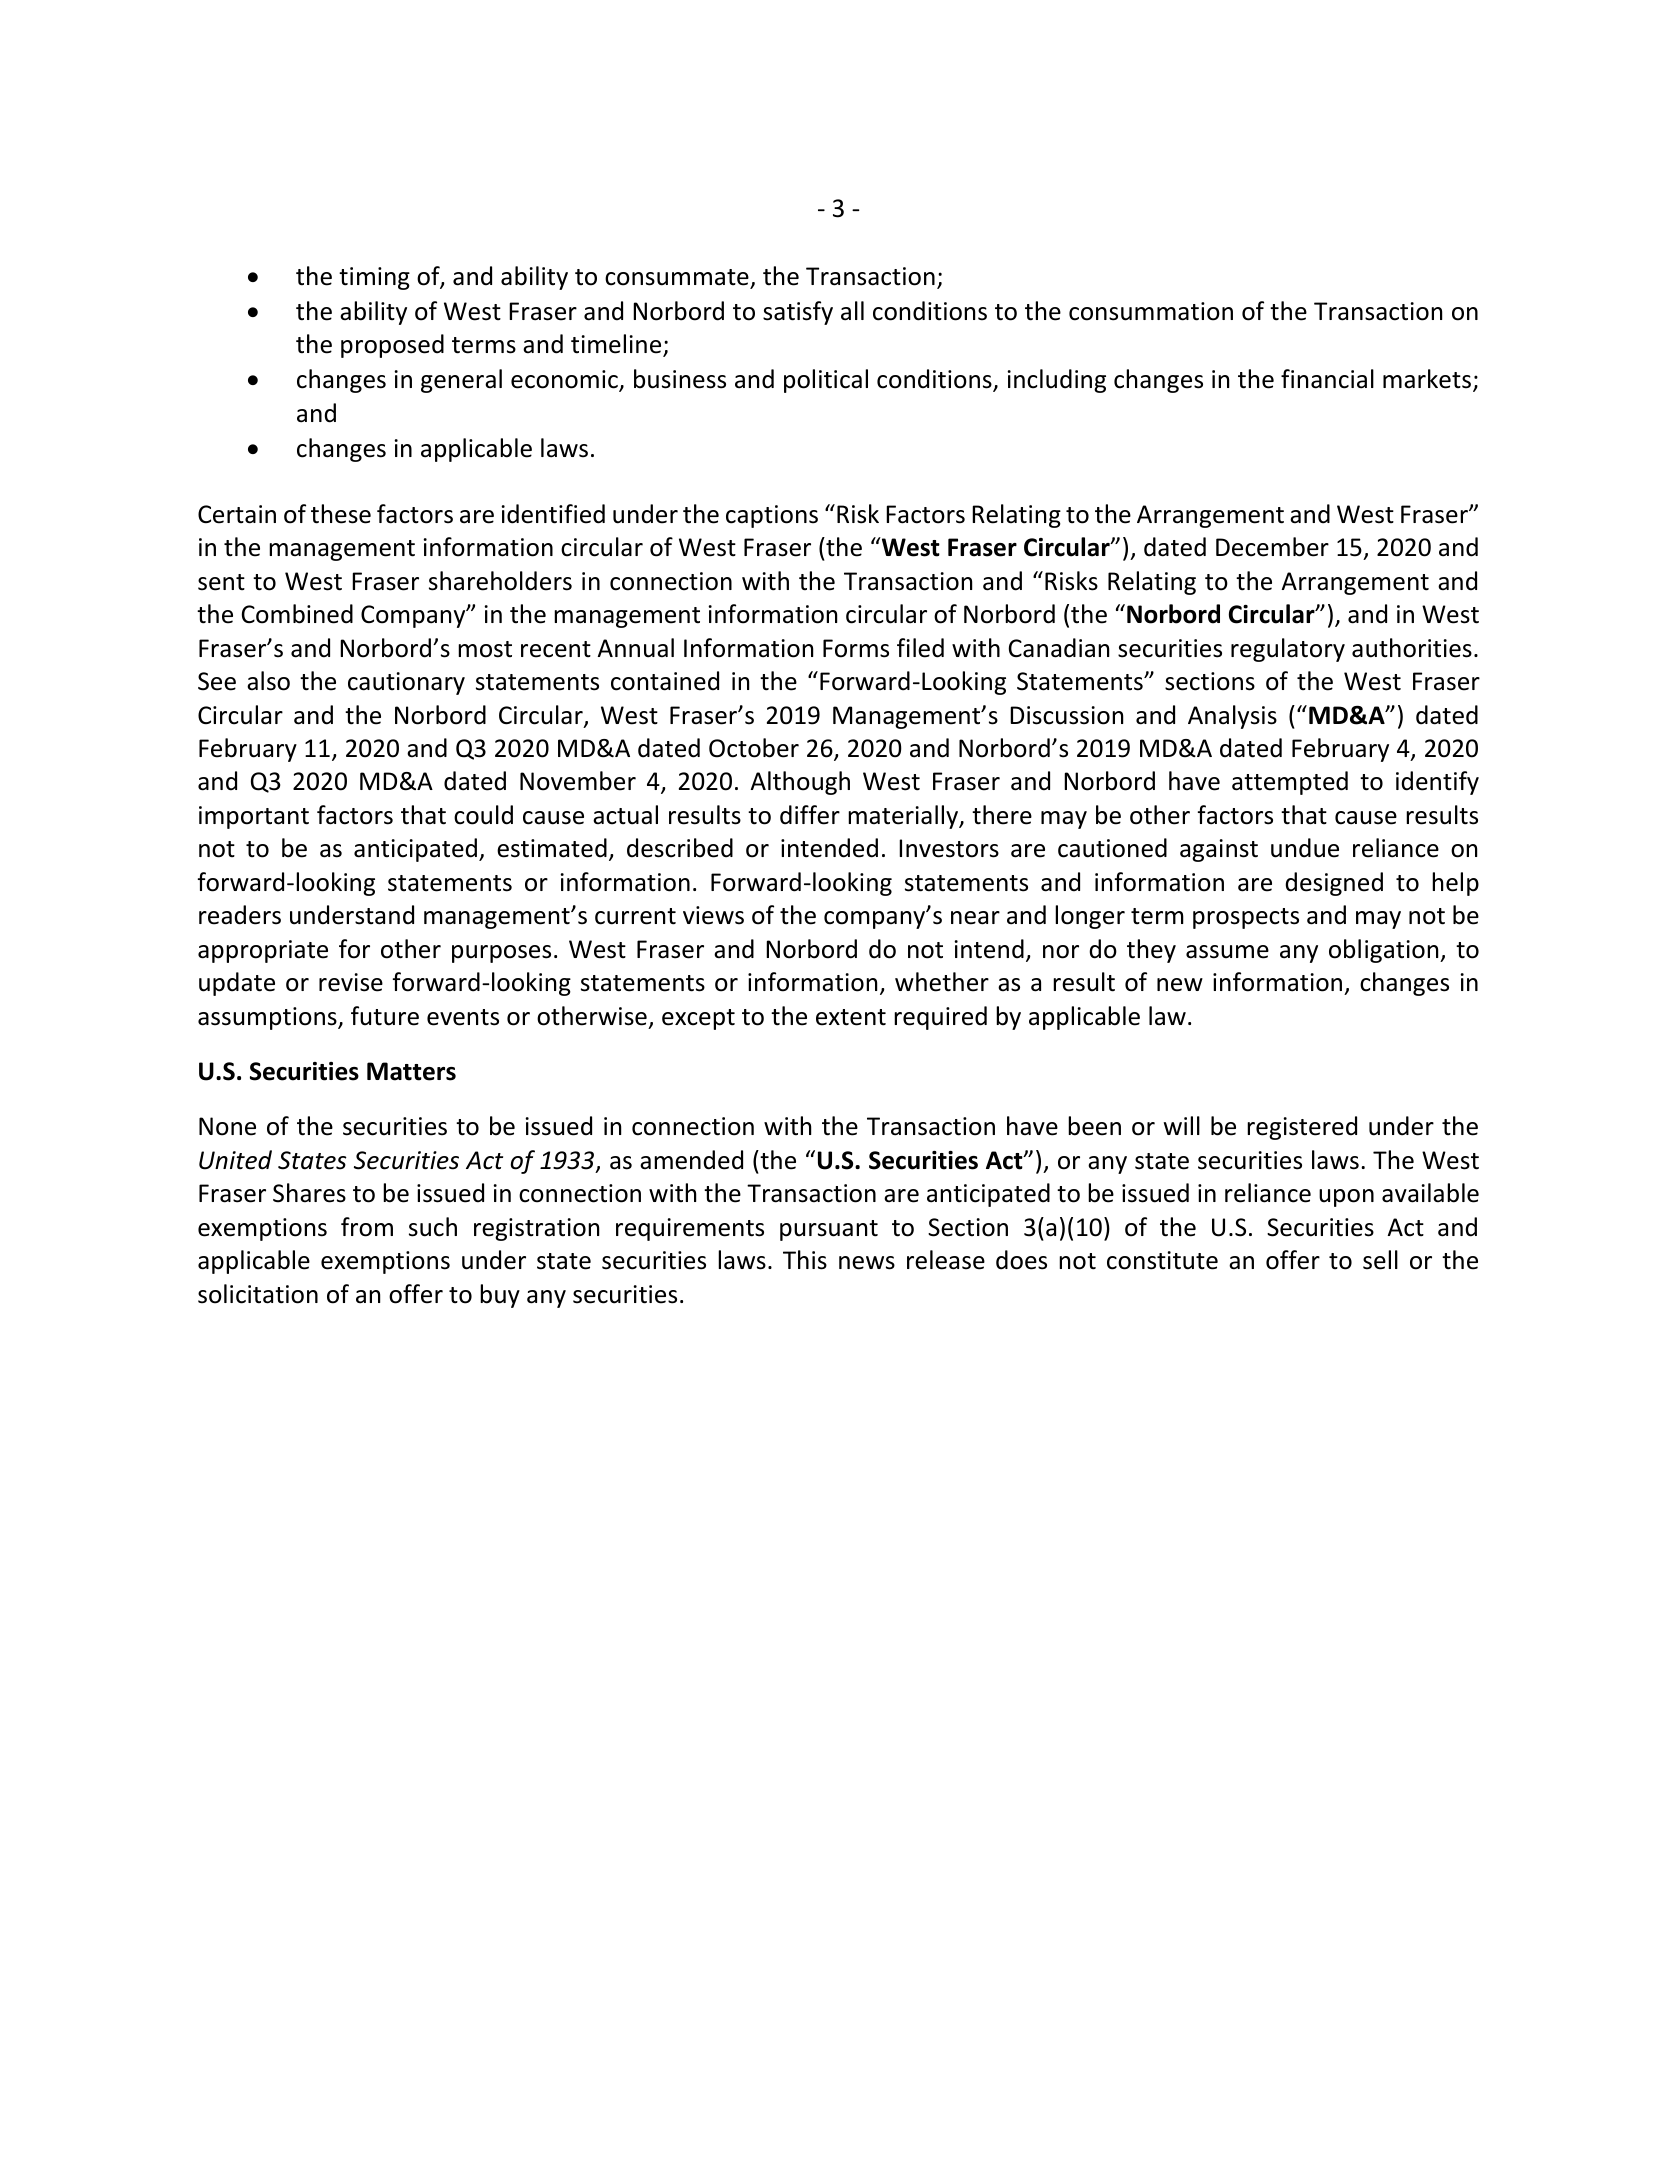 Image resolution: width=1677 pixels, height=2170 pixels. What do you see at coordinates (351, 982) in the document?
I see `revise` at bounding box center [351, 982].
